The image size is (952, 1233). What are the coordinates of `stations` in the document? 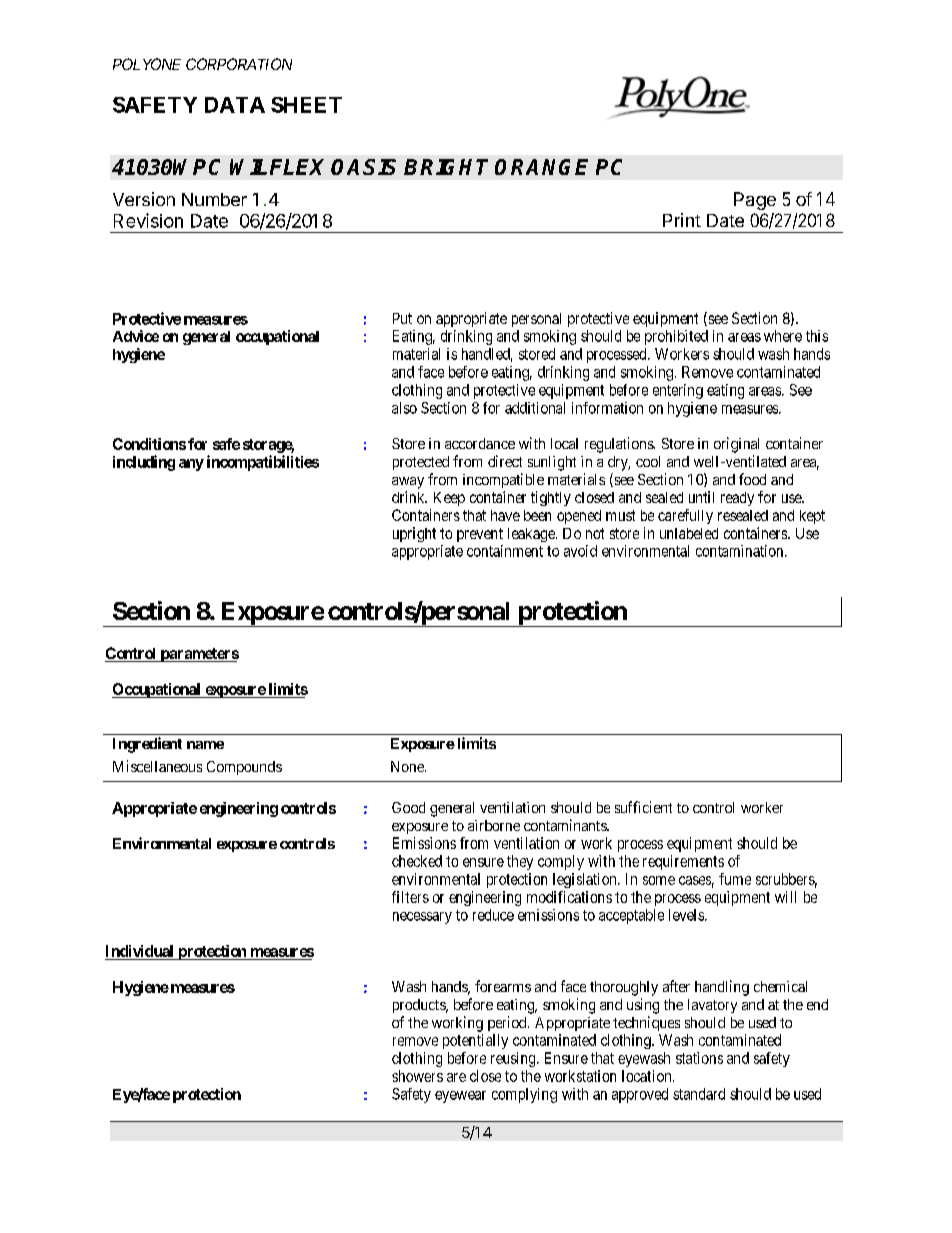 It's located at (699, 1058).
